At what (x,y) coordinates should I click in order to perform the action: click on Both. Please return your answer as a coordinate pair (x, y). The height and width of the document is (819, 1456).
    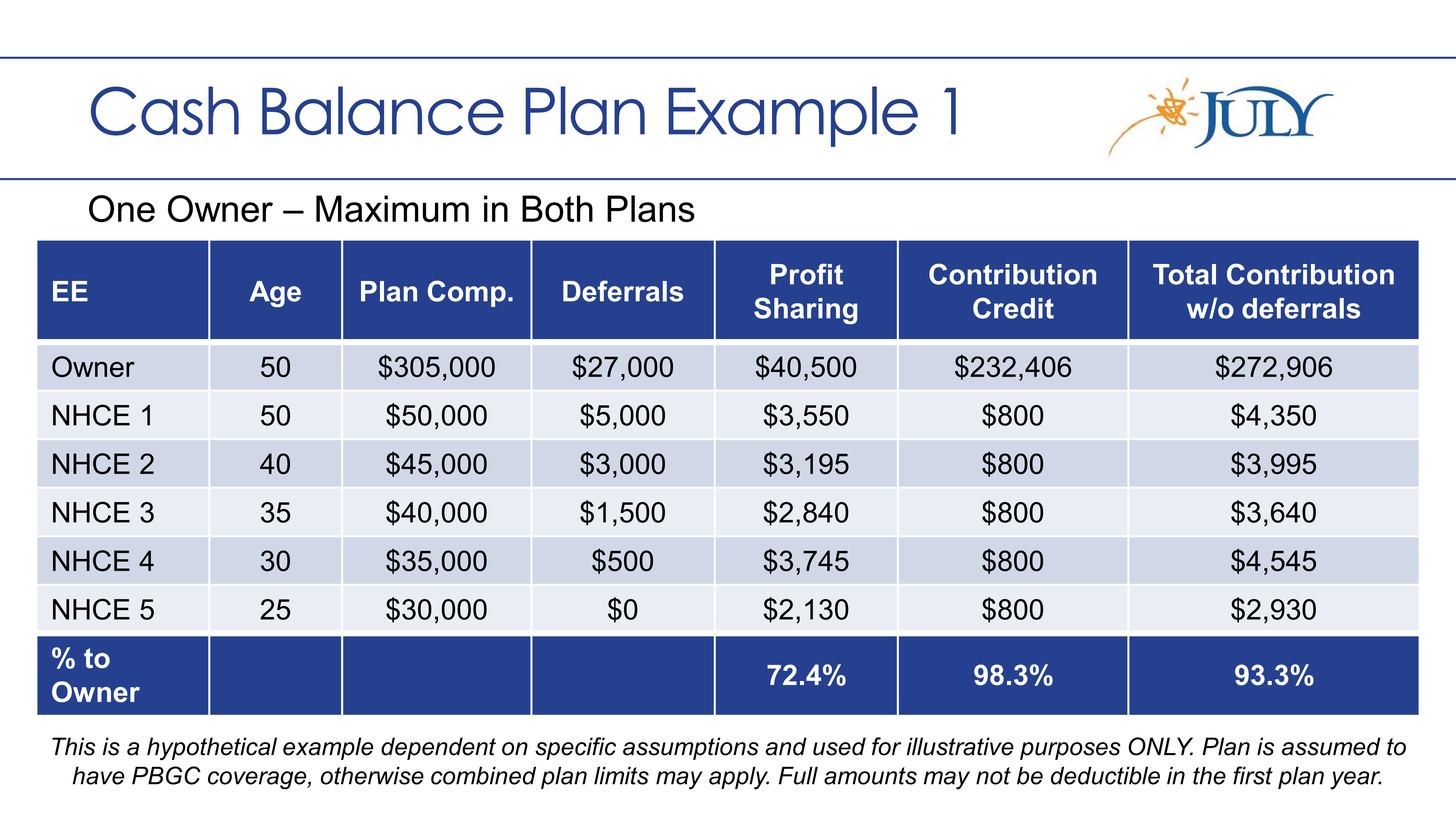
    Looking at the image, I should click on (557, 208).
